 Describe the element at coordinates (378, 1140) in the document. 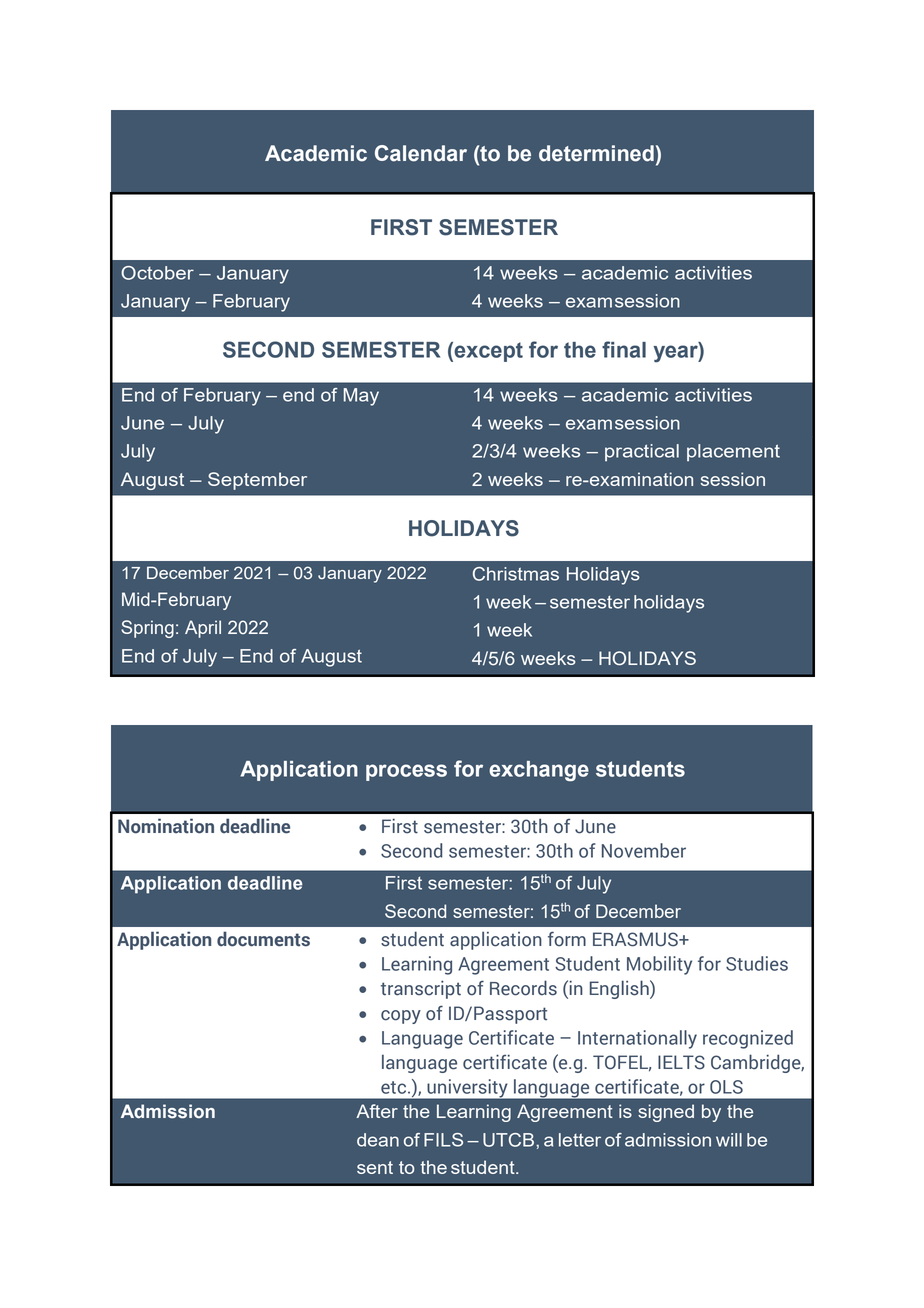

I see `dean` at that location.
